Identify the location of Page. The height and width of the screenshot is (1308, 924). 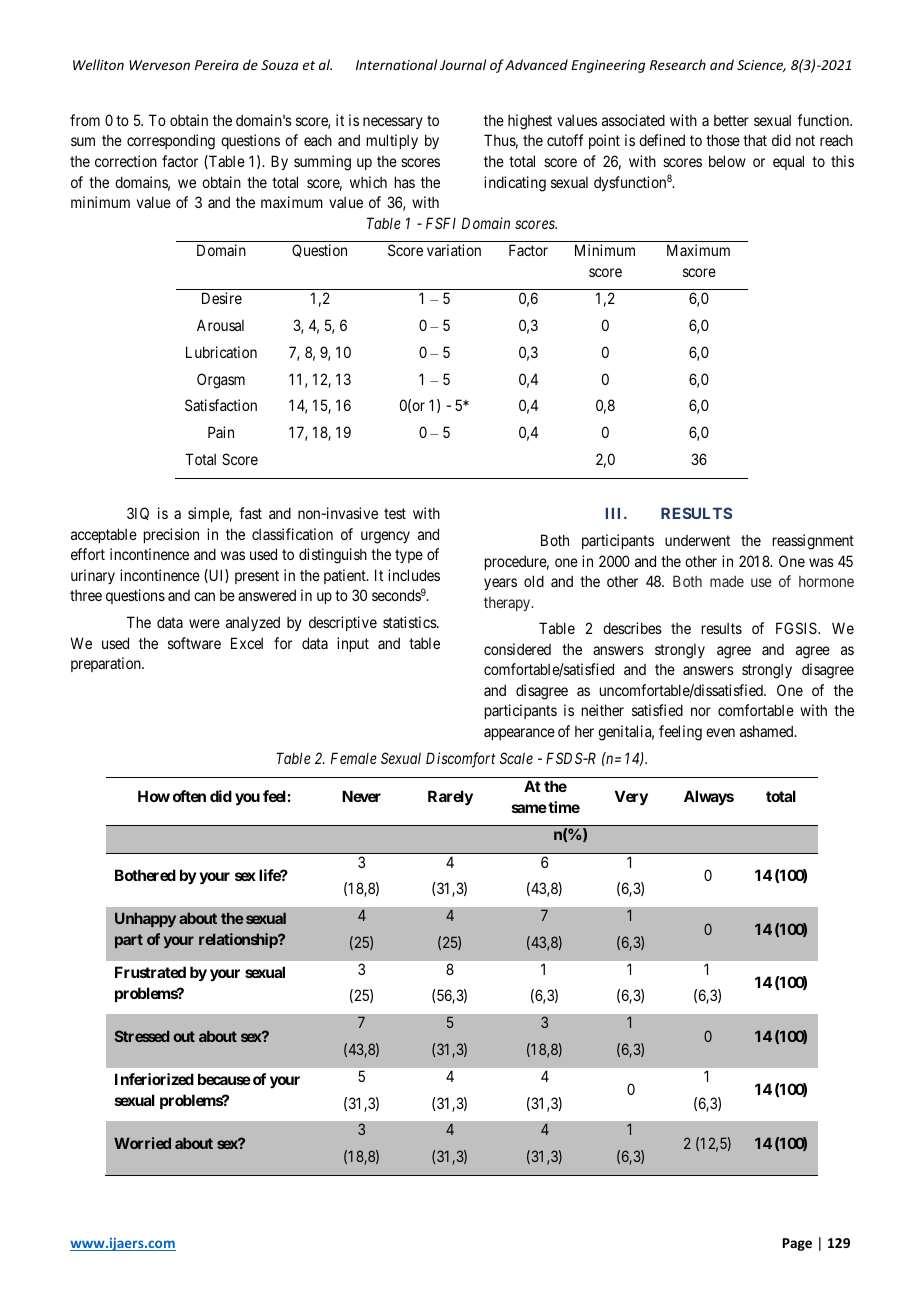
(797, 1244).
